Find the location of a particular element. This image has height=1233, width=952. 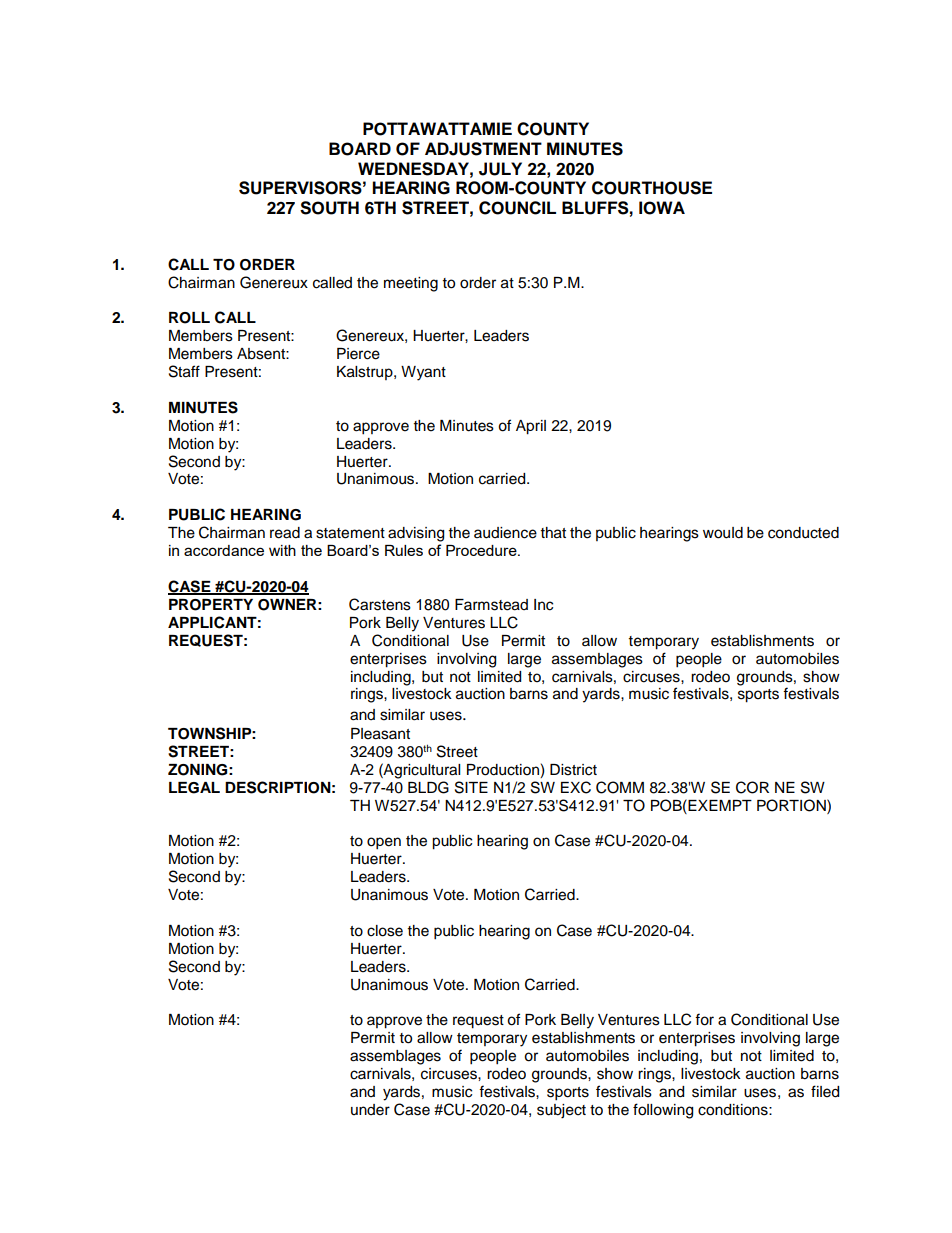

Farmstead is located at coordinates (491, 605).
